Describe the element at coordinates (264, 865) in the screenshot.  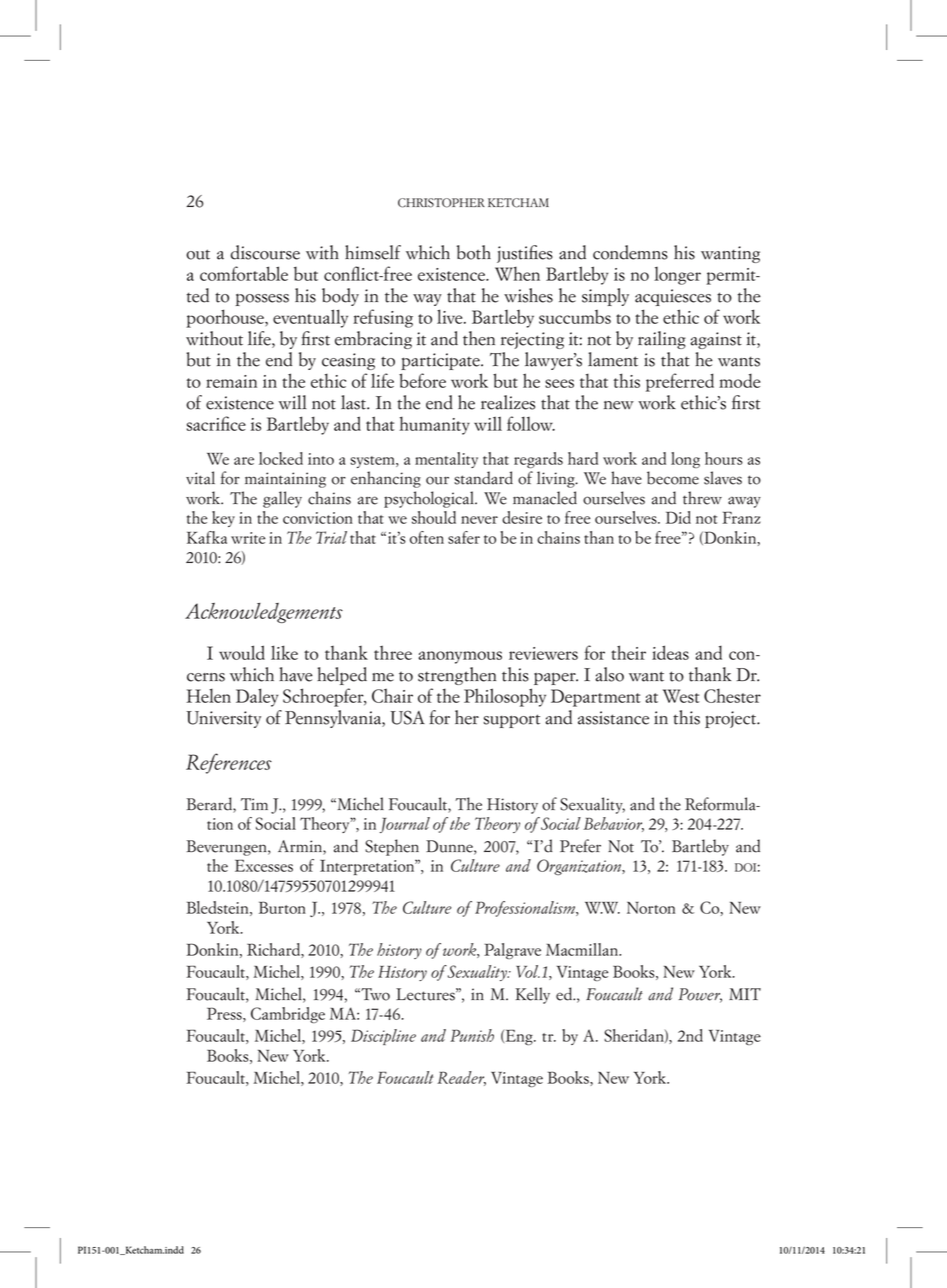
I see `Excesses` at that location.
